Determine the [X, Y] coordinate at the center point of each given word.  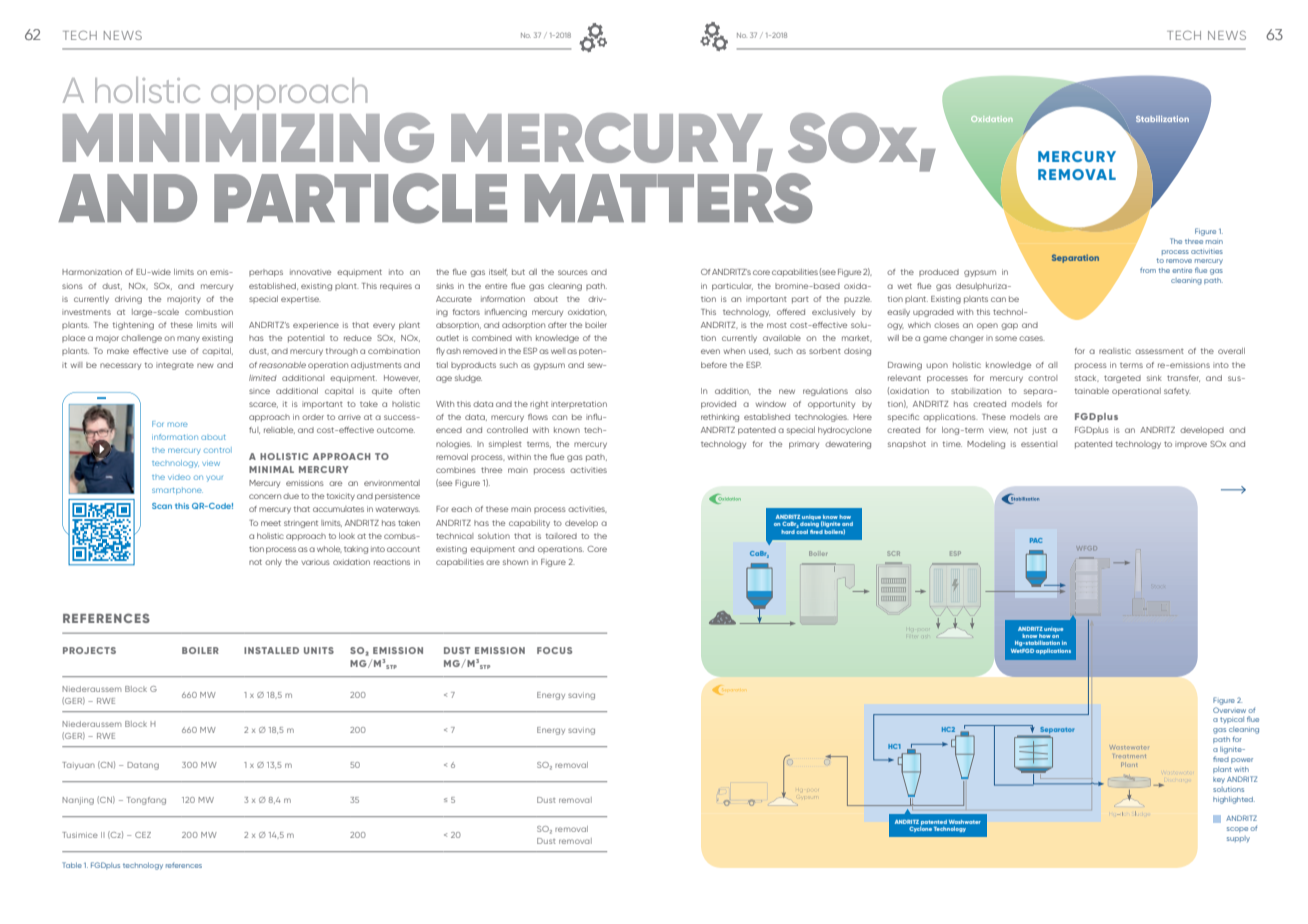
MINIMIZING [248, 138]
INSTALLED [271, 650]
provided [718, 405]
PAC [1036, 540]
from [1148, 270]
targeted [1122, 379]
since [259, 391]
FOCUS [554, 650]
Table [72, 865]
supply [1238, 839]
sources [573, 272]
